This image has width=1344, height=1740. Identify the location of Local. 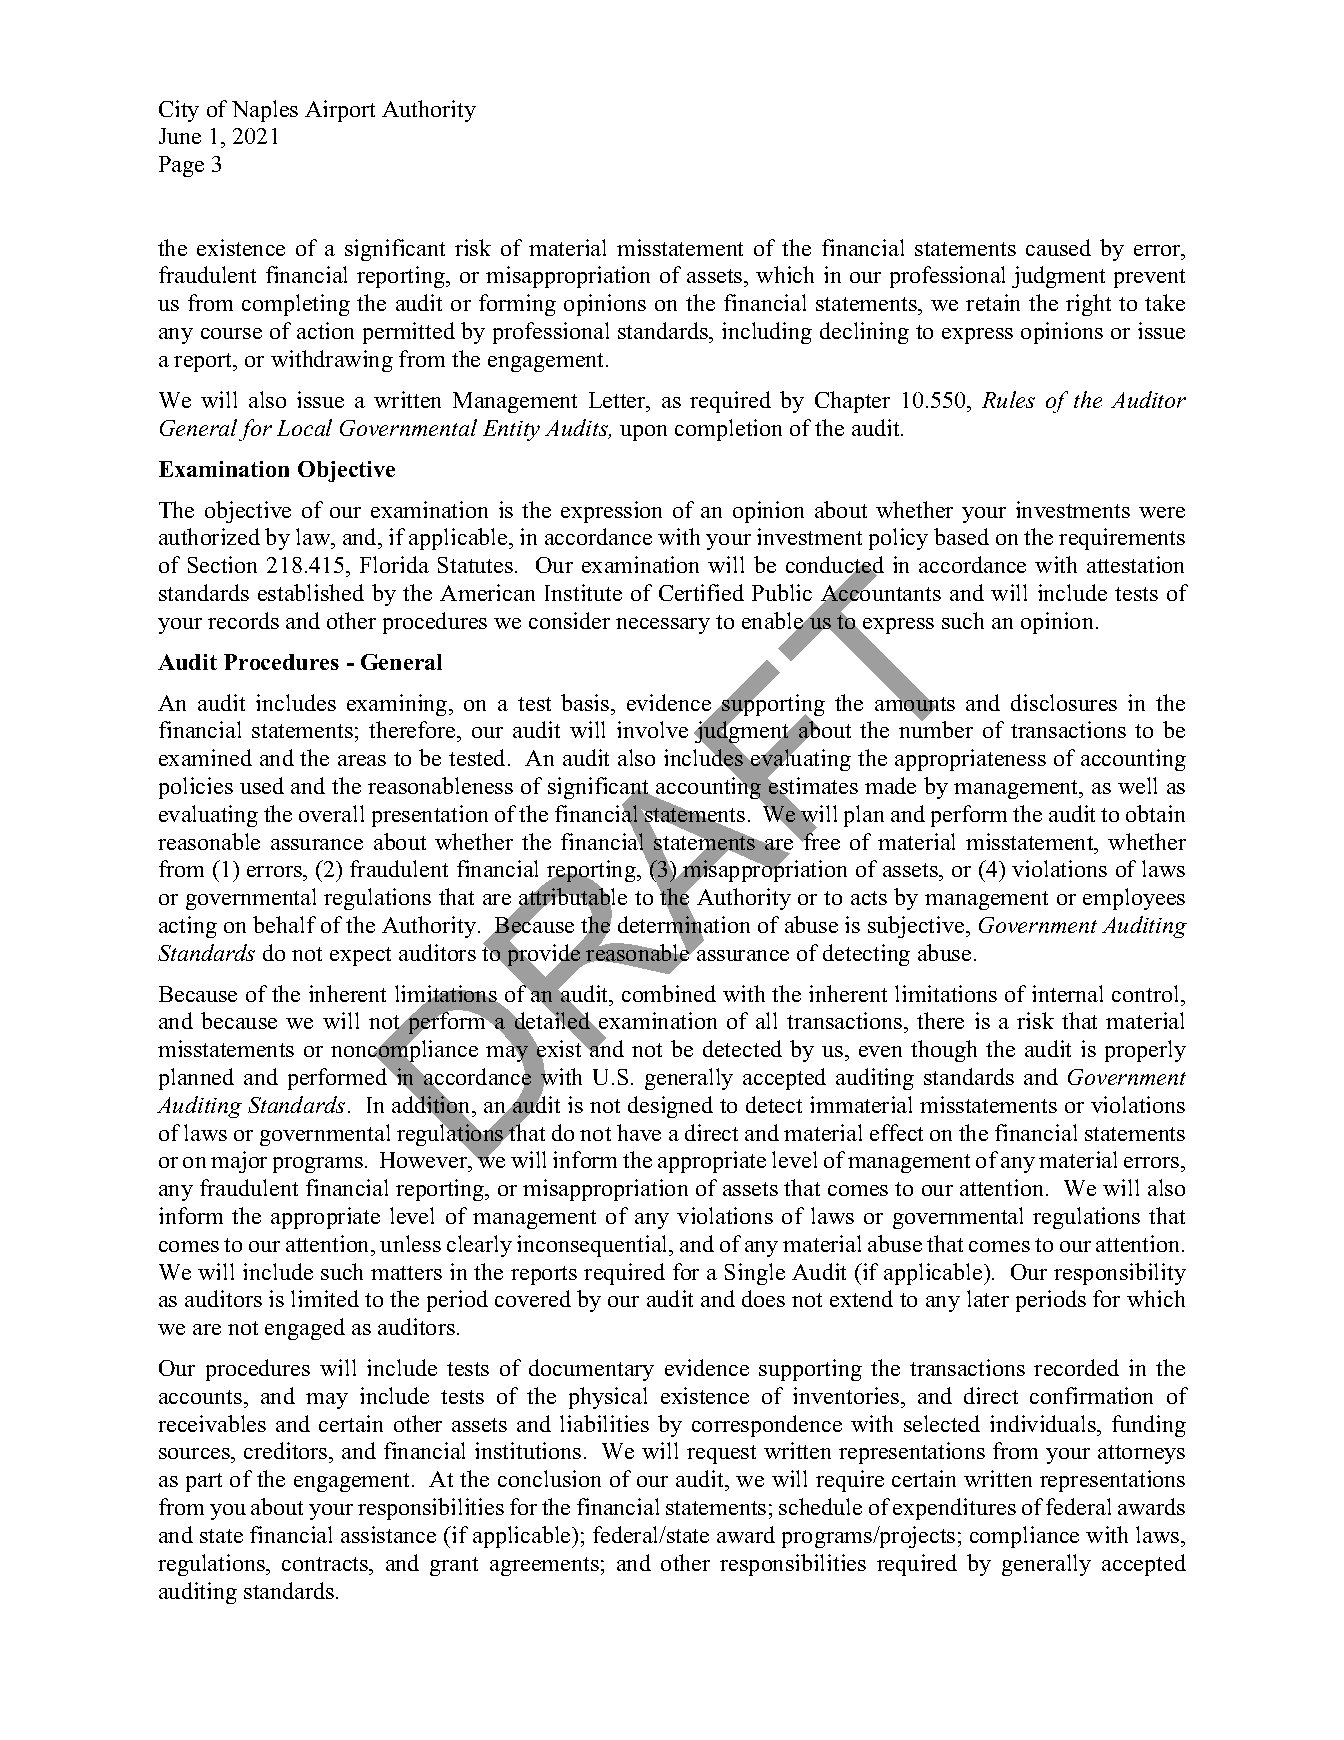
(304, 427).
